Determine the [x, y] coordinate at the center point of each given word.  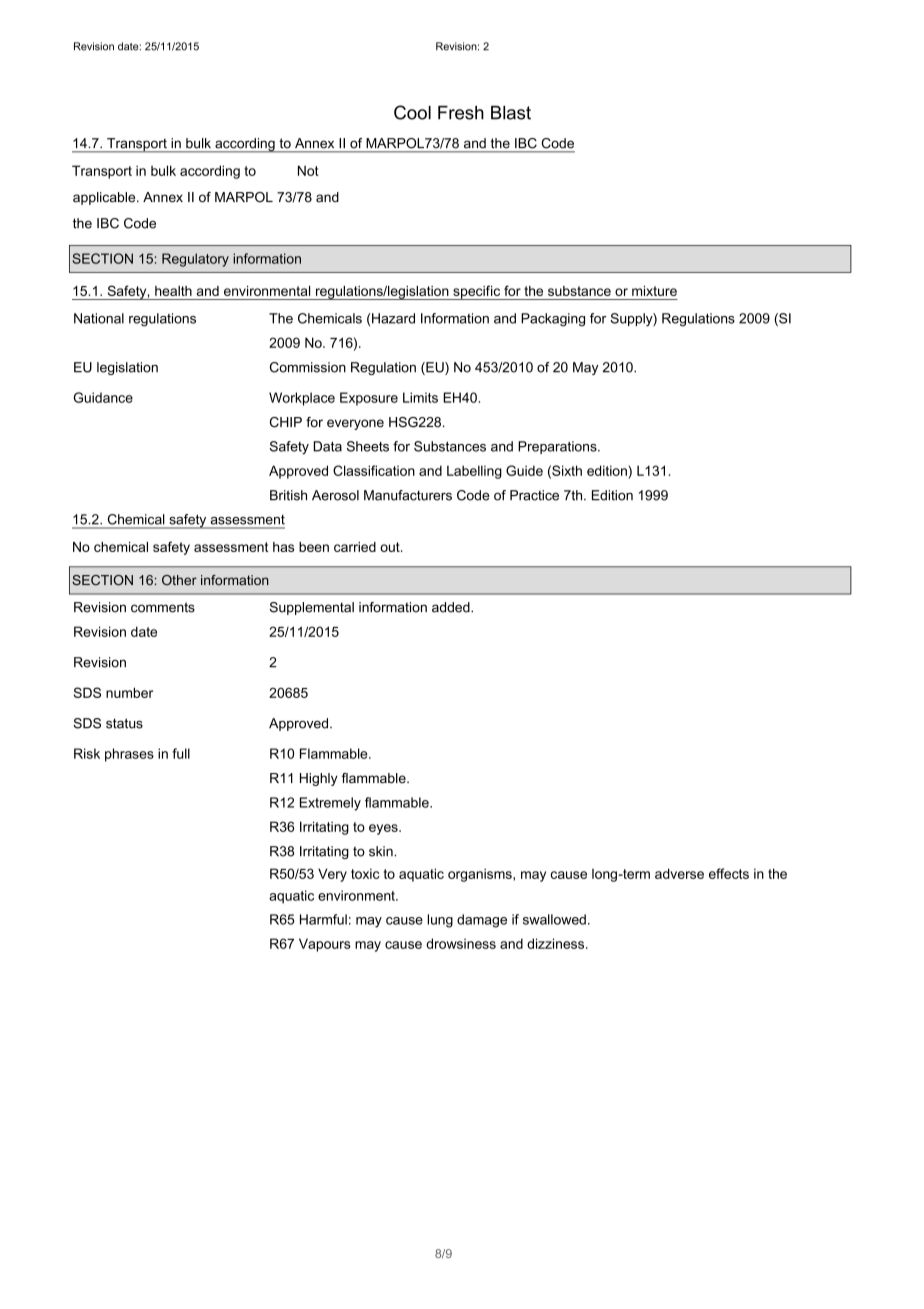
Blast [511, 113]
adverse [679, 873]
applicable [105, 198]
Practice [534, 495]
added [452, 607]
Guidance [103, 397]
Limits [420, 397]
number [129, 692]
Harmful [323, 919]
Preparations [558, 447]
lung [440, 921]
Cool [412, 112]
